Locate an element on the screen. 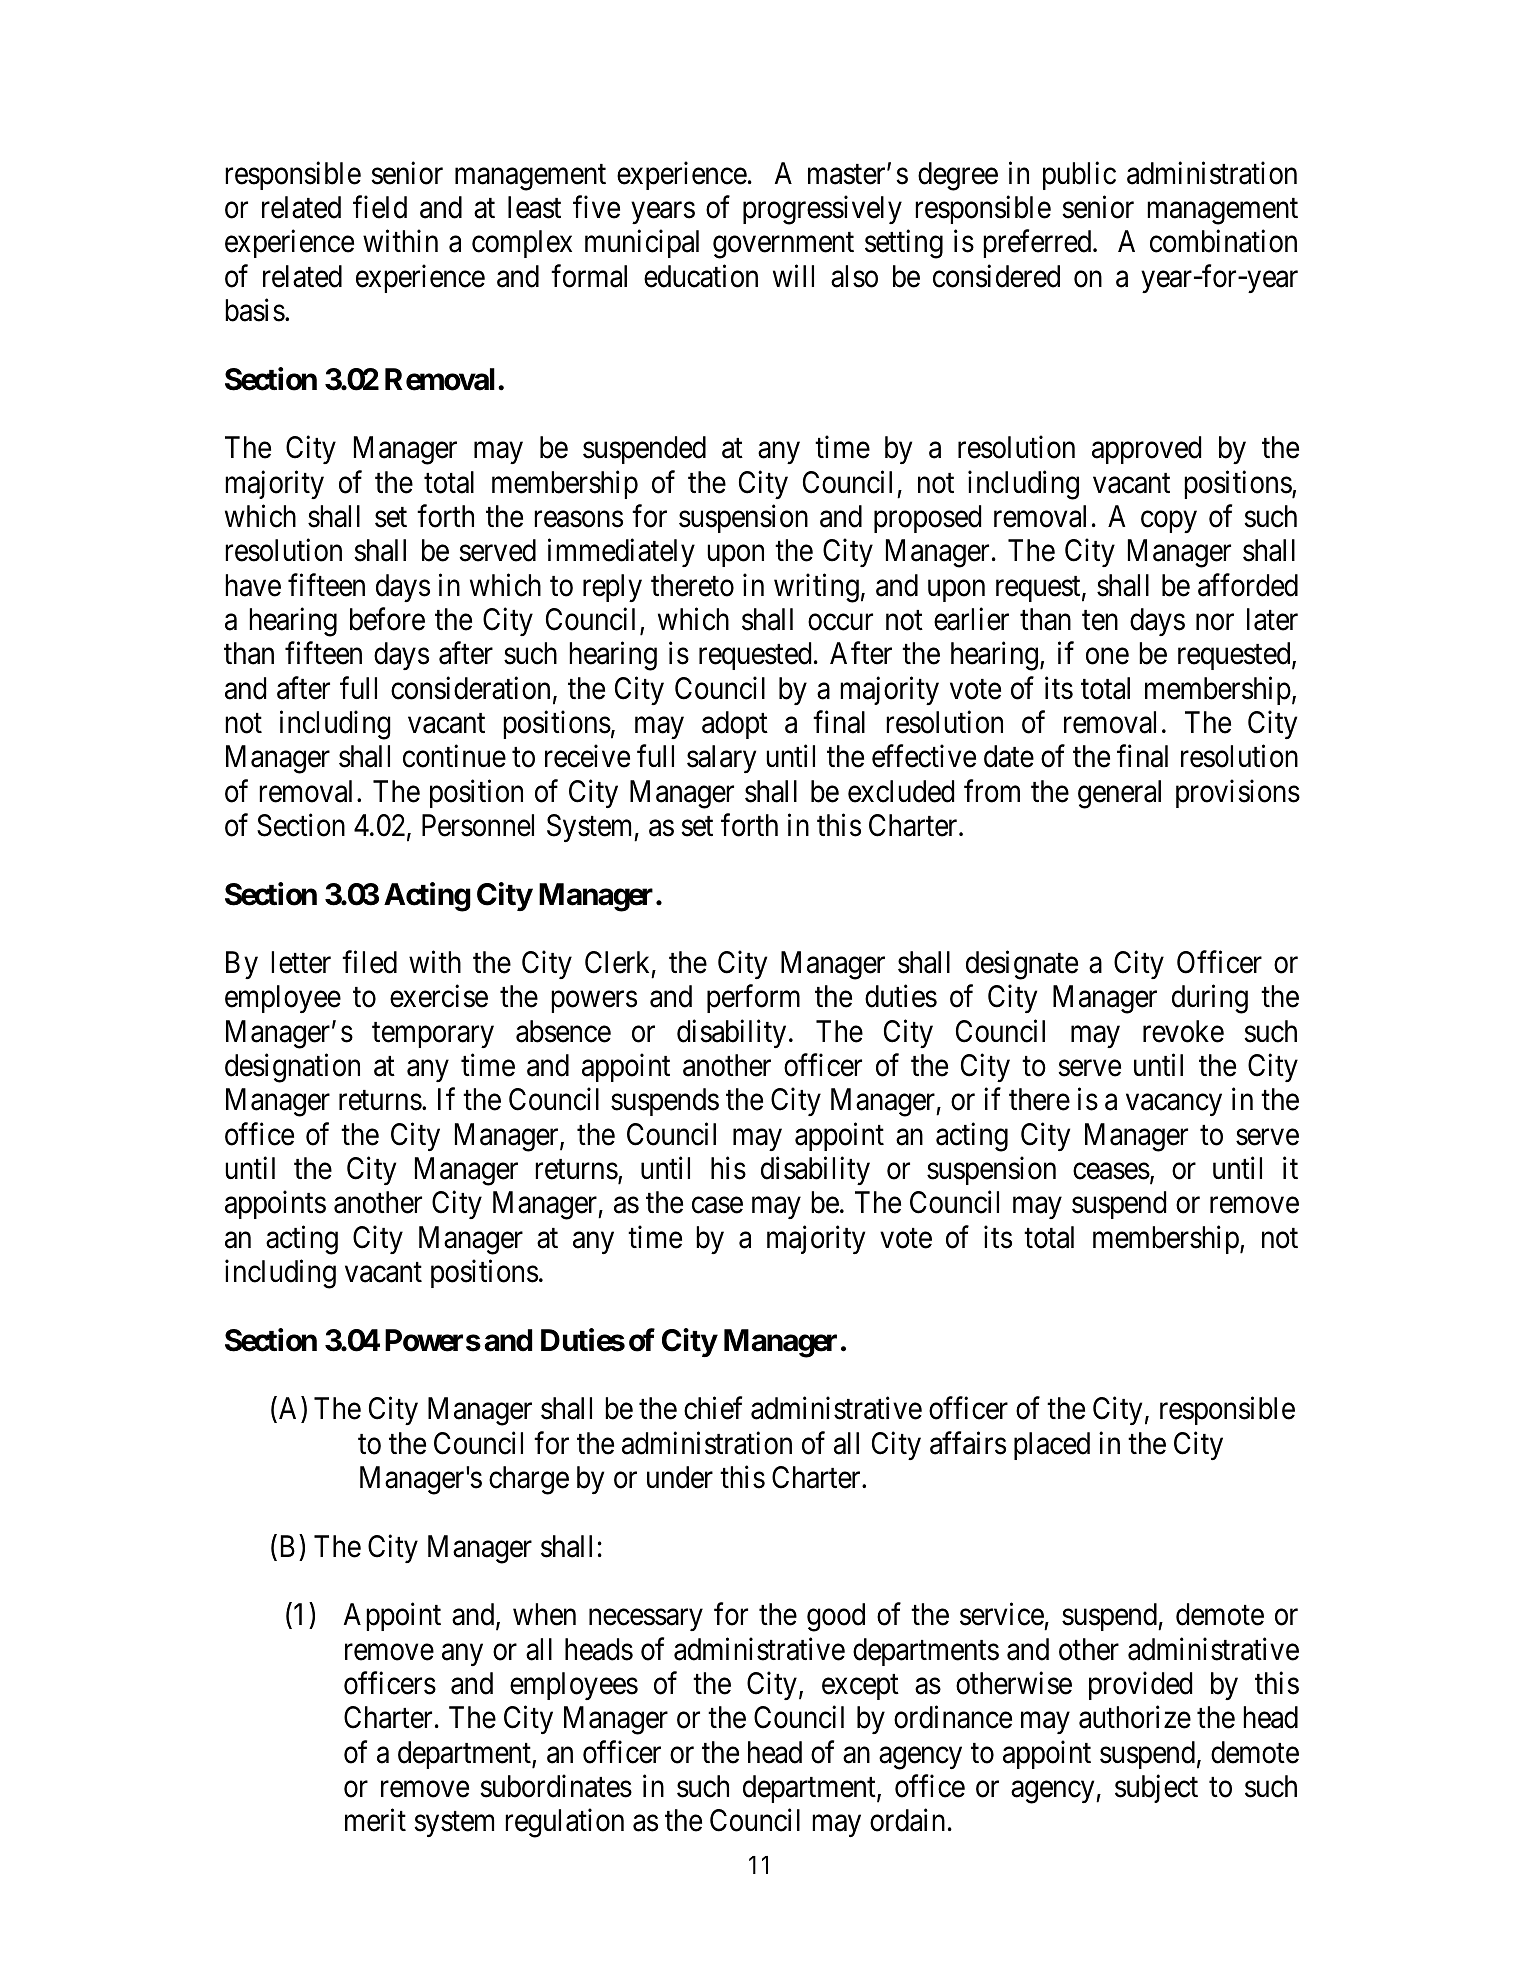 The image size is (1522, 1970). ceases is located at coordinates (1111, 1171).
